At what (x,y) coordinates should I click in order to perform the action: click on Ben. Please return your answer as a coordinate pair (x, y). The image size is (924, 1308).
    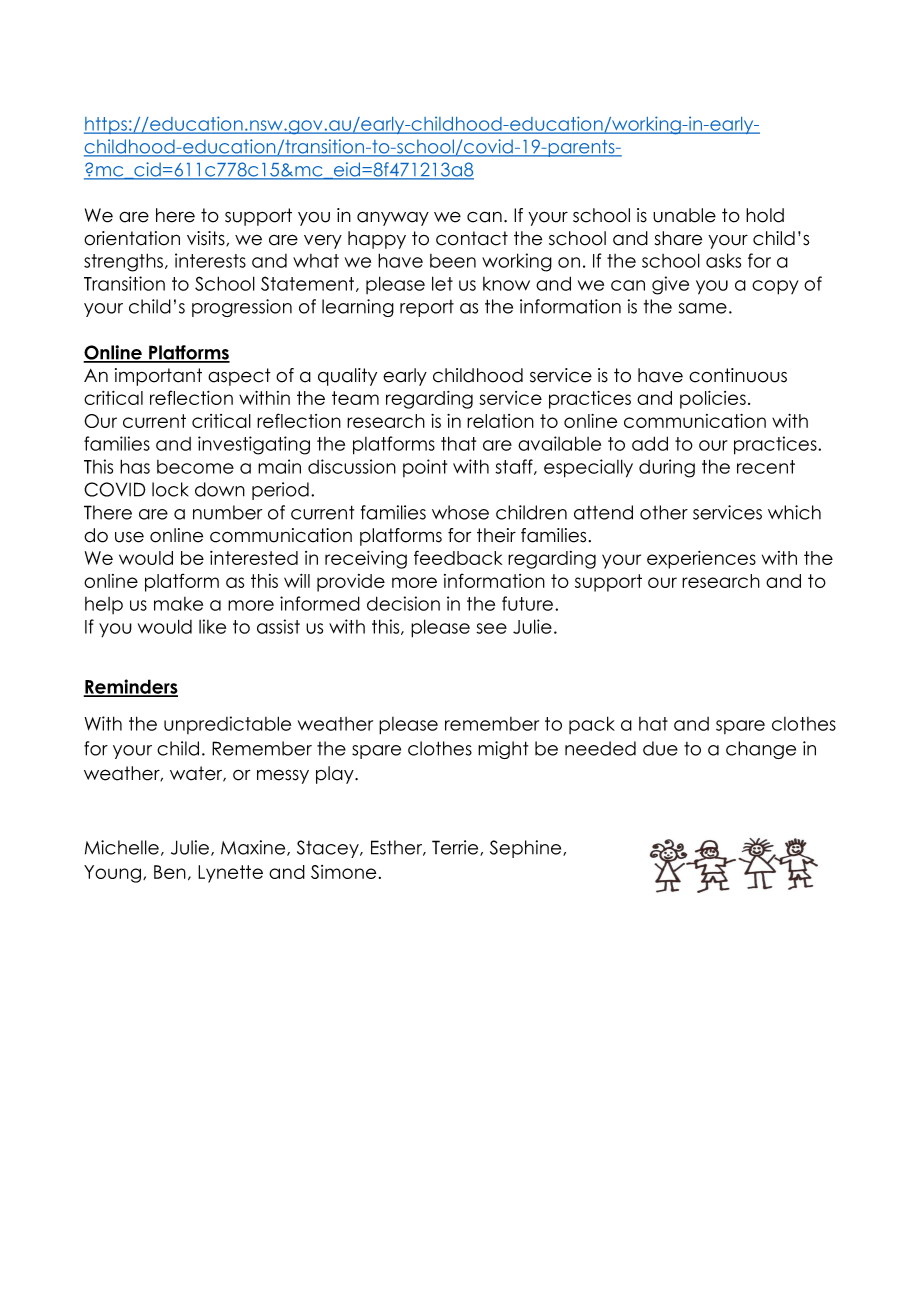
    Looking at the image, I should click on (170, 872).
